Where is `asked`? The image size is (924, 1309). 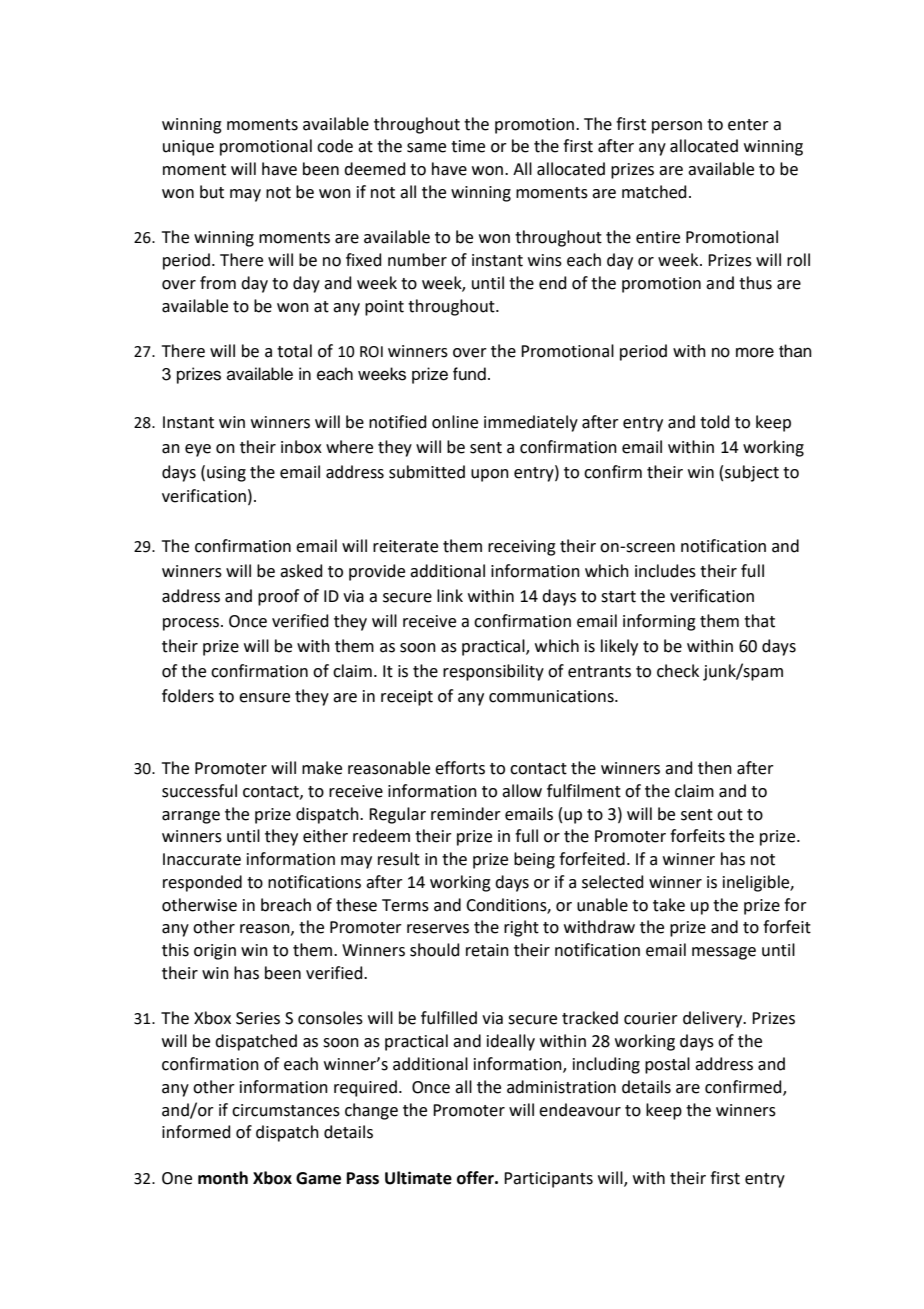
asked is located at coordinates (301, 571).
